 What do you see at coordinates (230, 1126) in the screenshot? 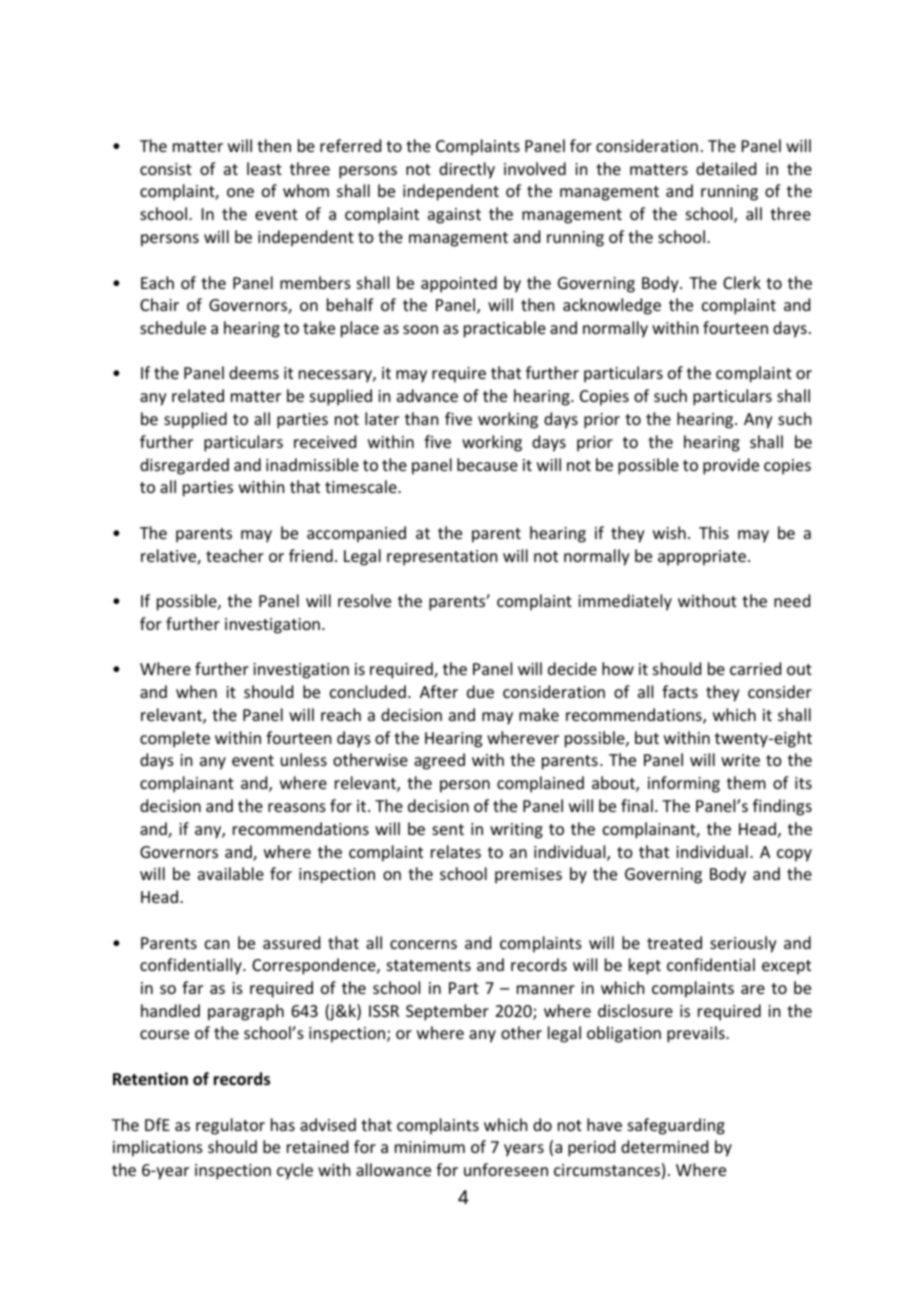
I see `regulator` at bounding box center [230, 1126].
